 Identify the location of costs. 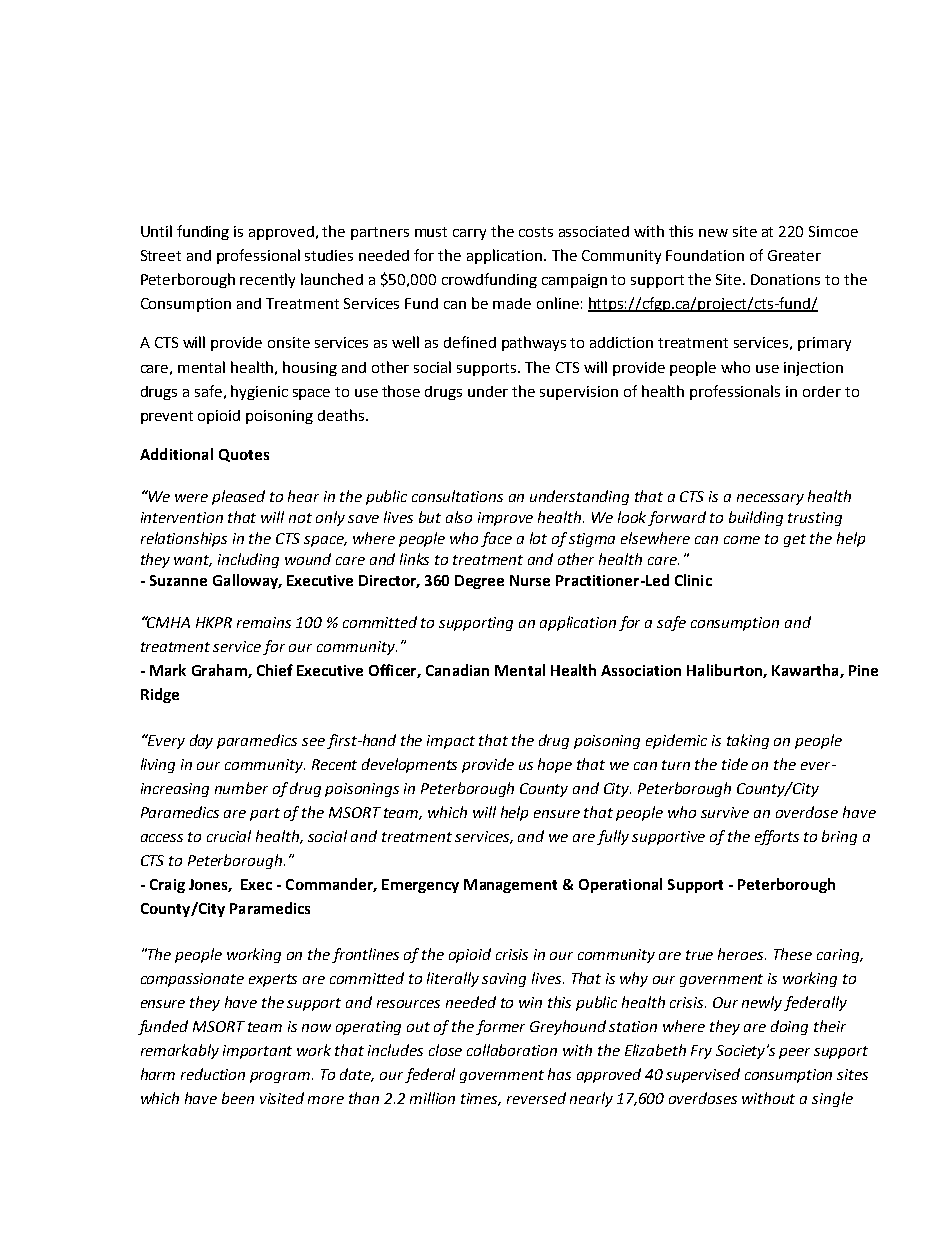
(536, 232).
